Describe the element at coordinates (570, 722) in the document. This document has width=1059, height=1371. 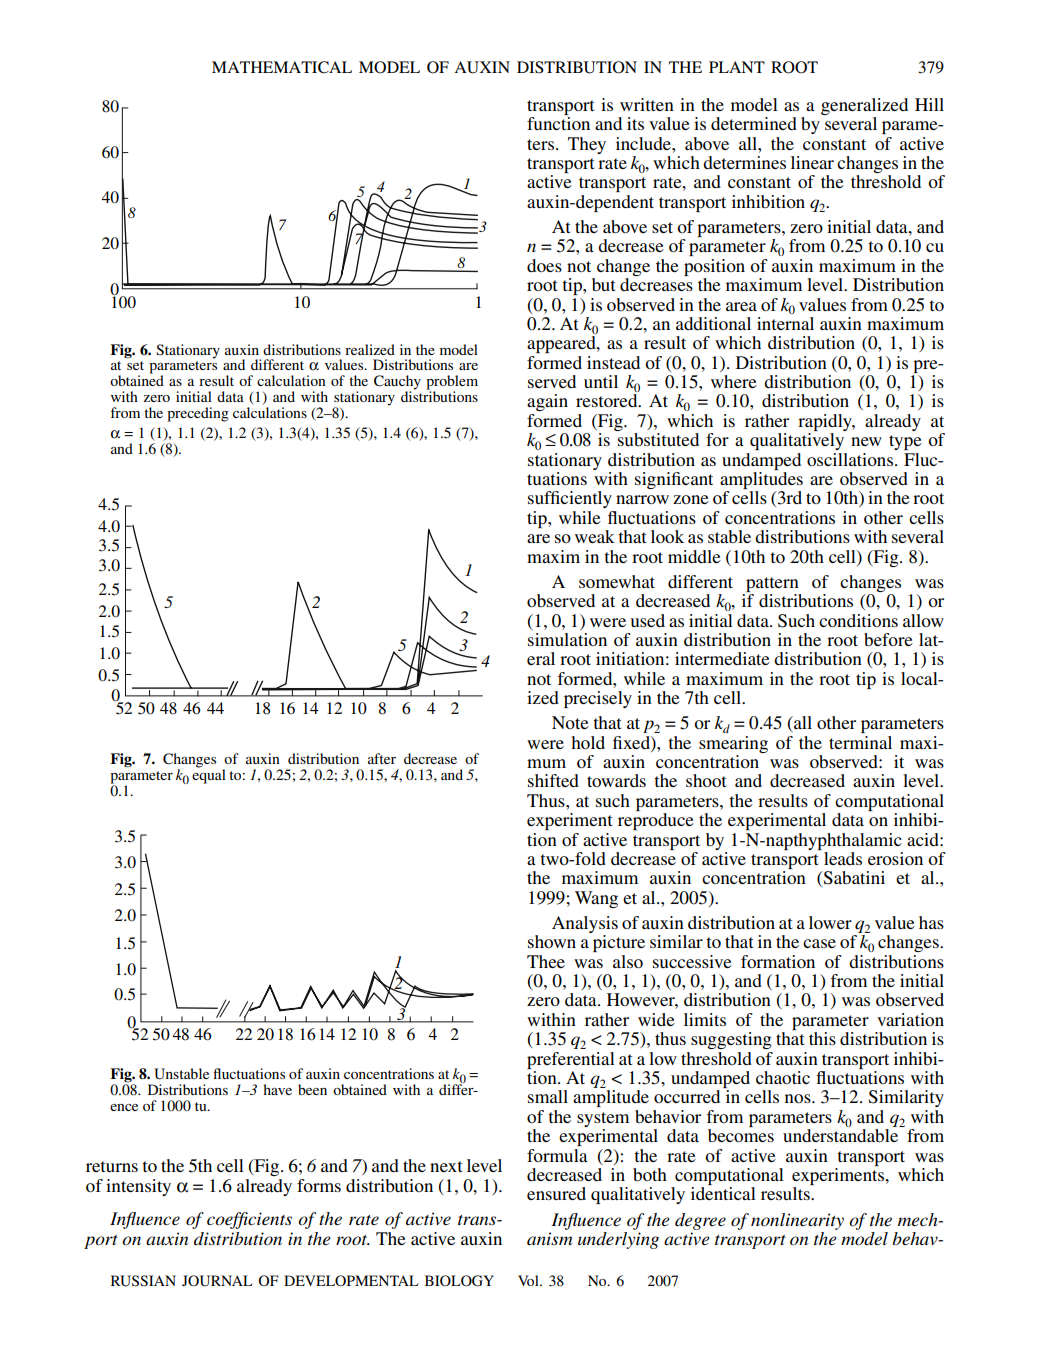
I see `Note` at that location.
